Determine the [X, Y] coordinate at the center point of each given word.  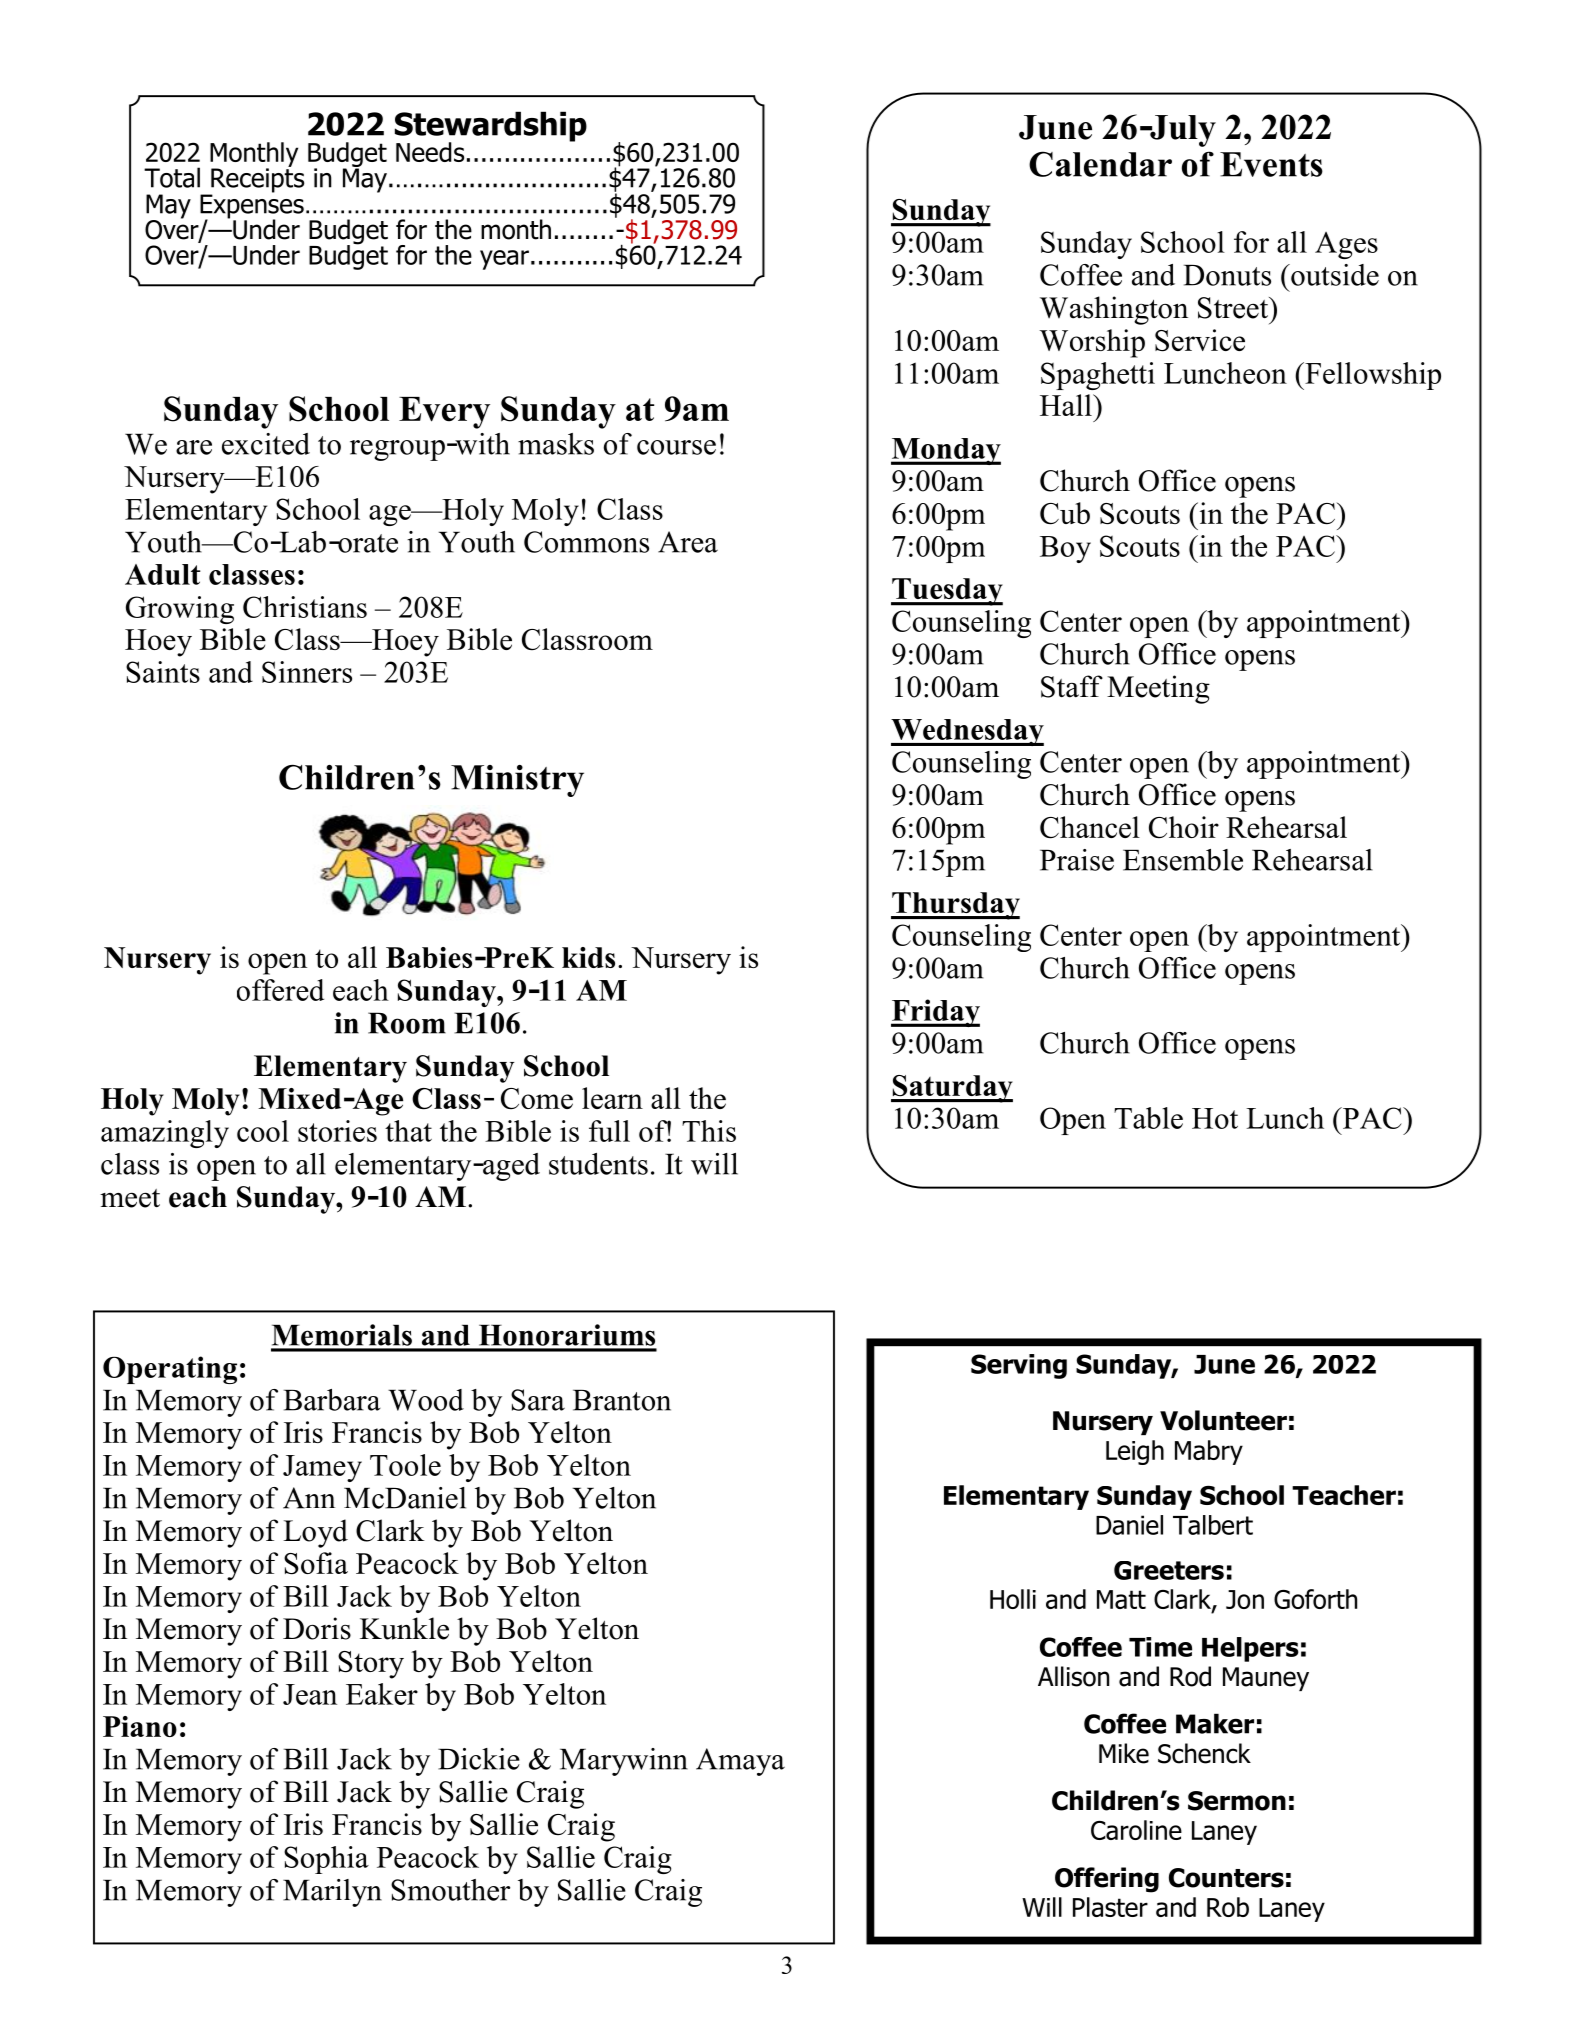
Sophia [326, 1860]
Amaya [740, 1762]
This [709, 1131]
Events [1271, 164]
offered [280, 990]
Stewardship [491, 127]
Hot [1215, 1118]
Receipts [256, 180]
